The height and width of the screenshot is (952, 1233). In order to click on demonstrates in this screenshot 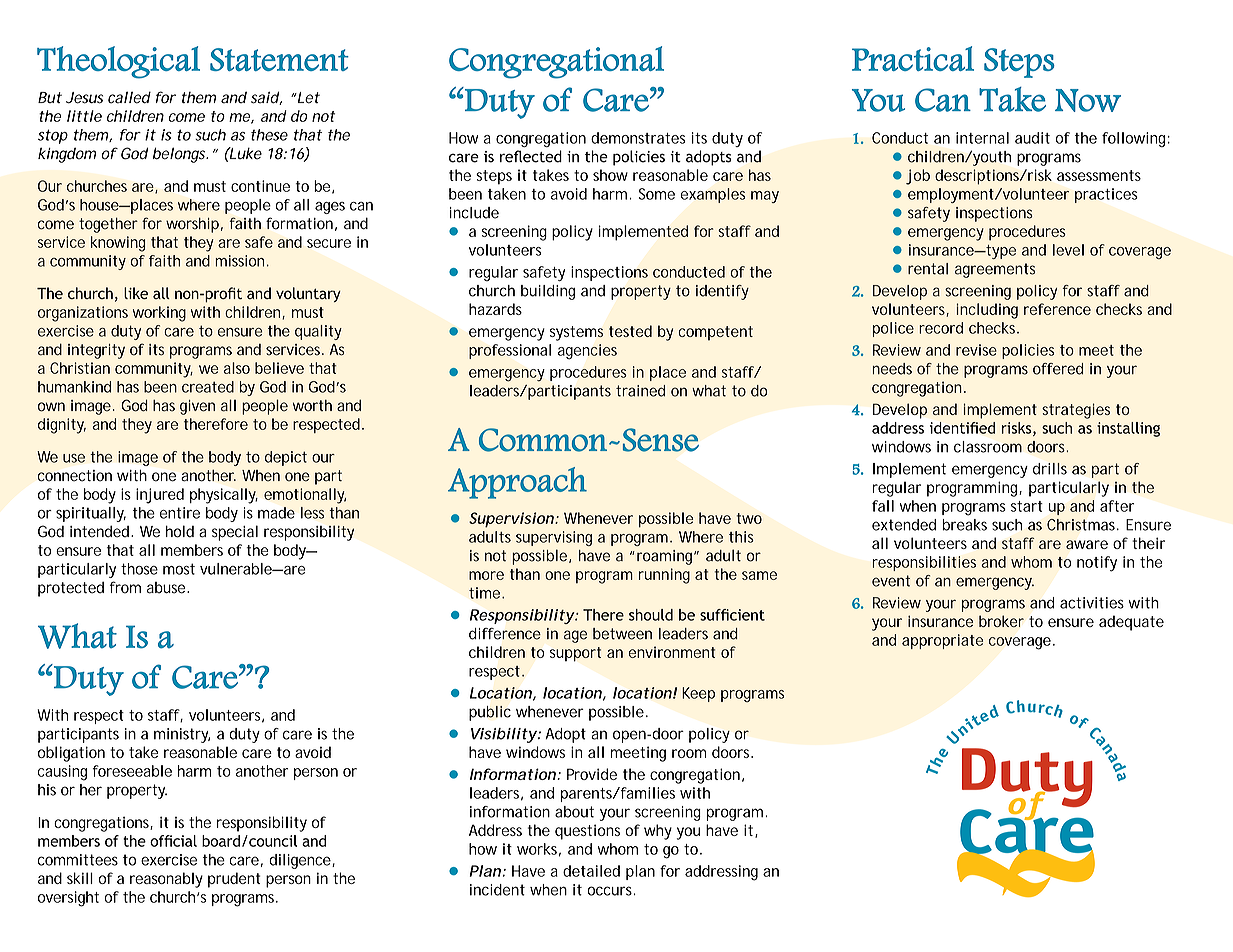, I will do `click(638, 138)`.
